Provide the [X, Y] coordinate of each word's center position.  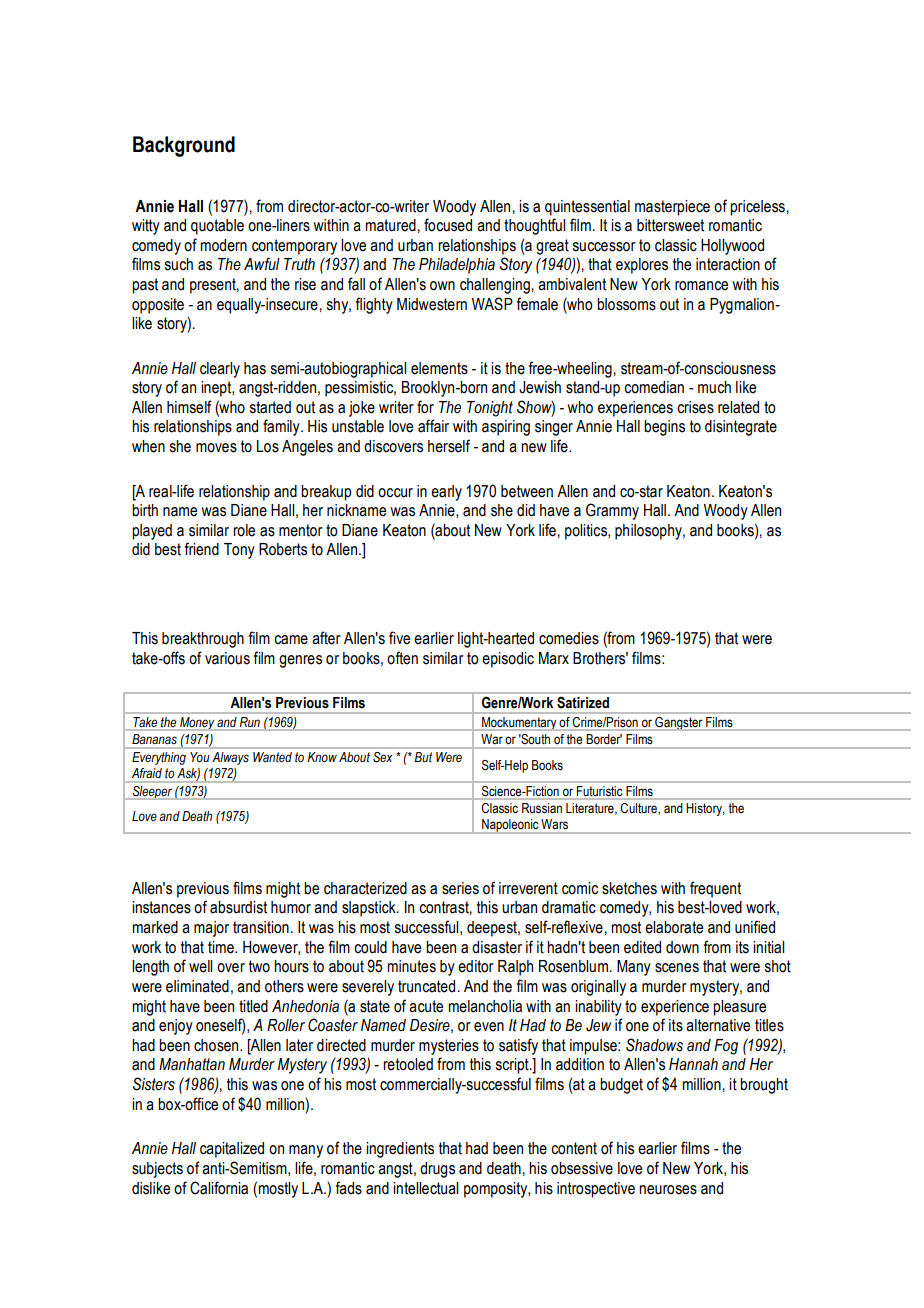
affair [433, 426]
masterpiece [672, 208]
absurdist [238, 907]
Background [184, 146]
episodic [508, 660]
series [460, 888]
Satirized [583, 702]
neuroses [668, 1190]
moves [216, 448]
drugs [437, 1170]
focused [448, 225]
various [227, 658]
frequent [715, 889]
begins [664, 428]
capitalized [232, 1150]
